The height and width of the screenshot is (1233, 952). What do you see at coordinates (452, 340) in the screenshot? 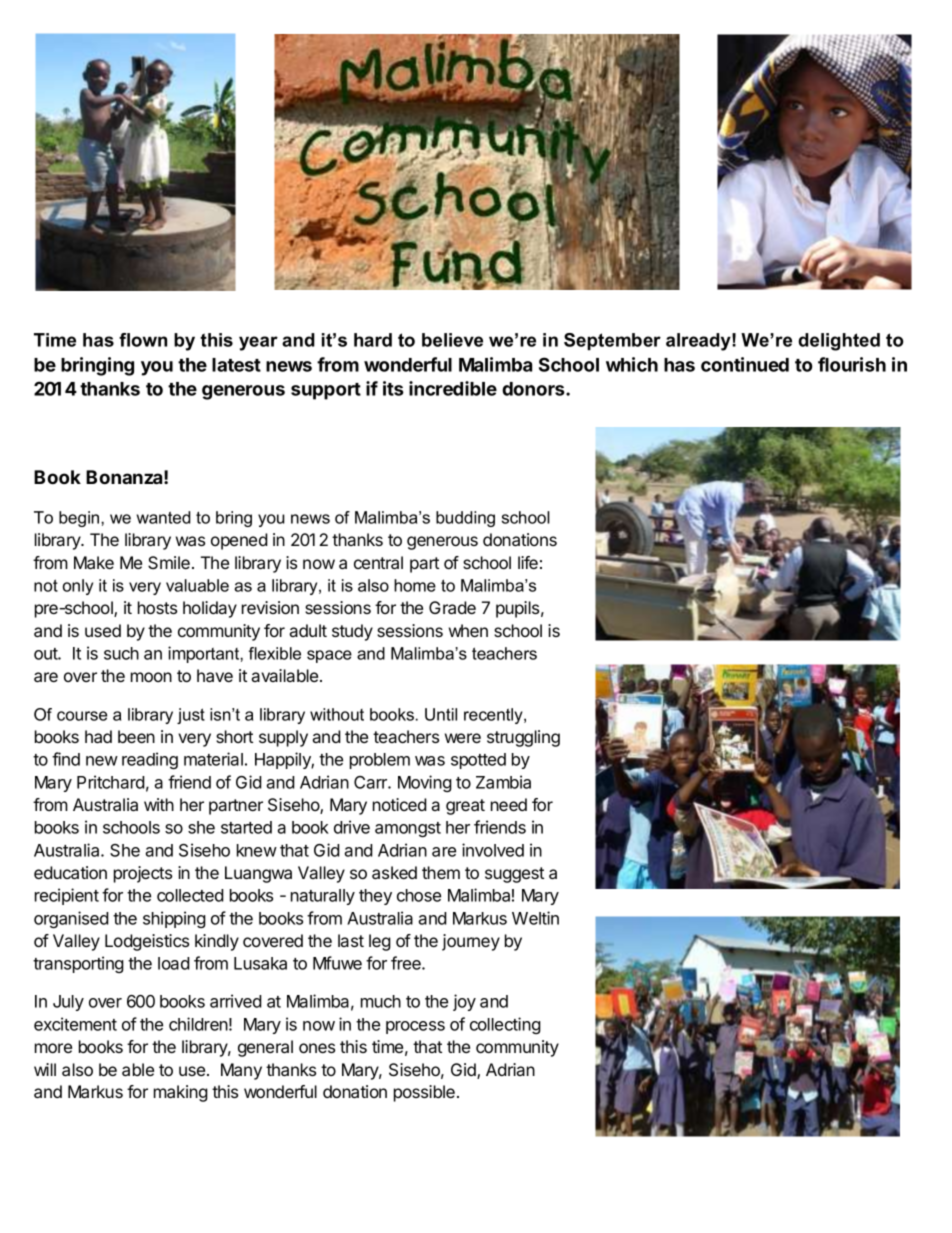
I see `believe` at bounding box center [452, 340].
